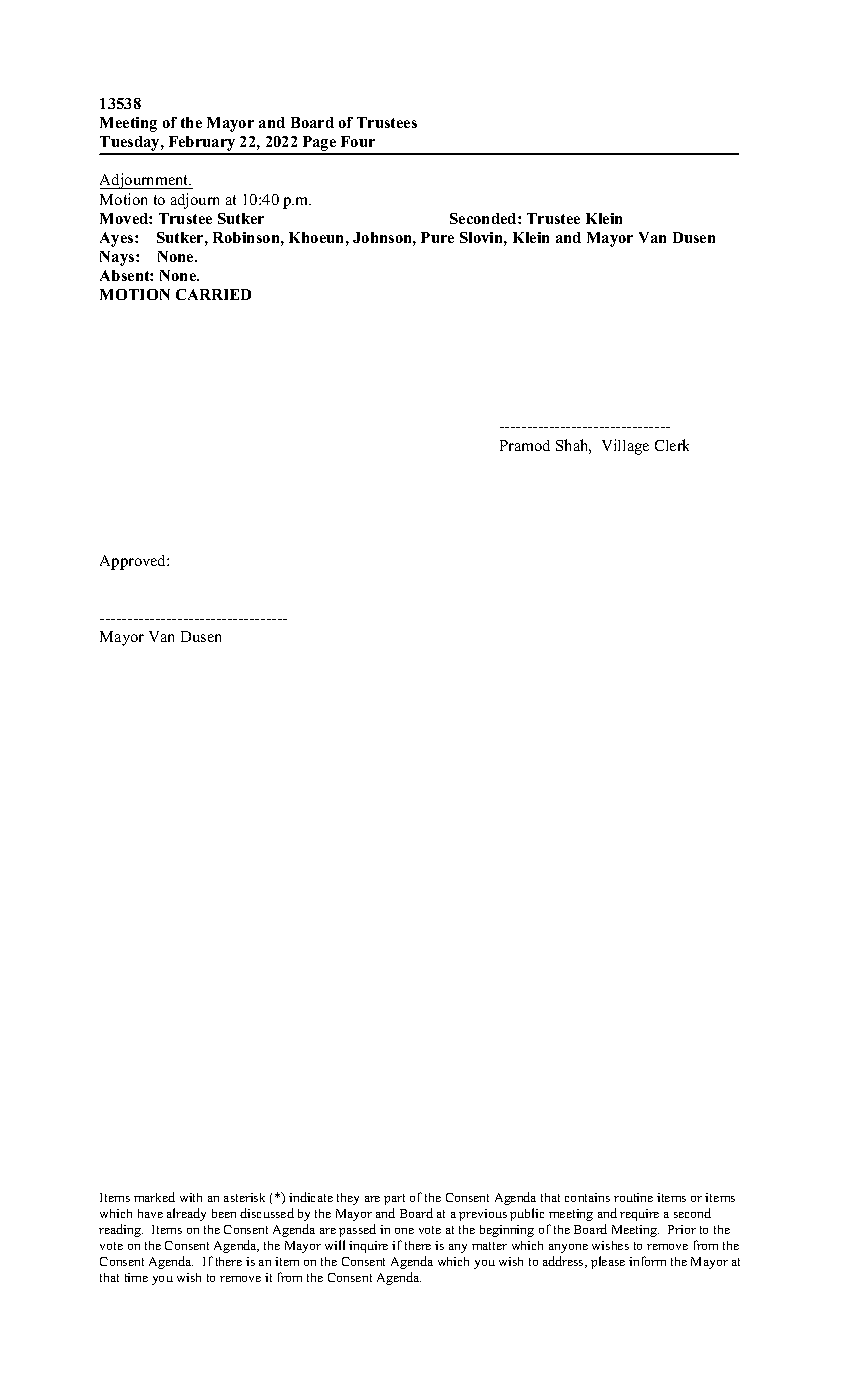 The image size is (849, 1400). I want to click on please, so click(608, 1262).
